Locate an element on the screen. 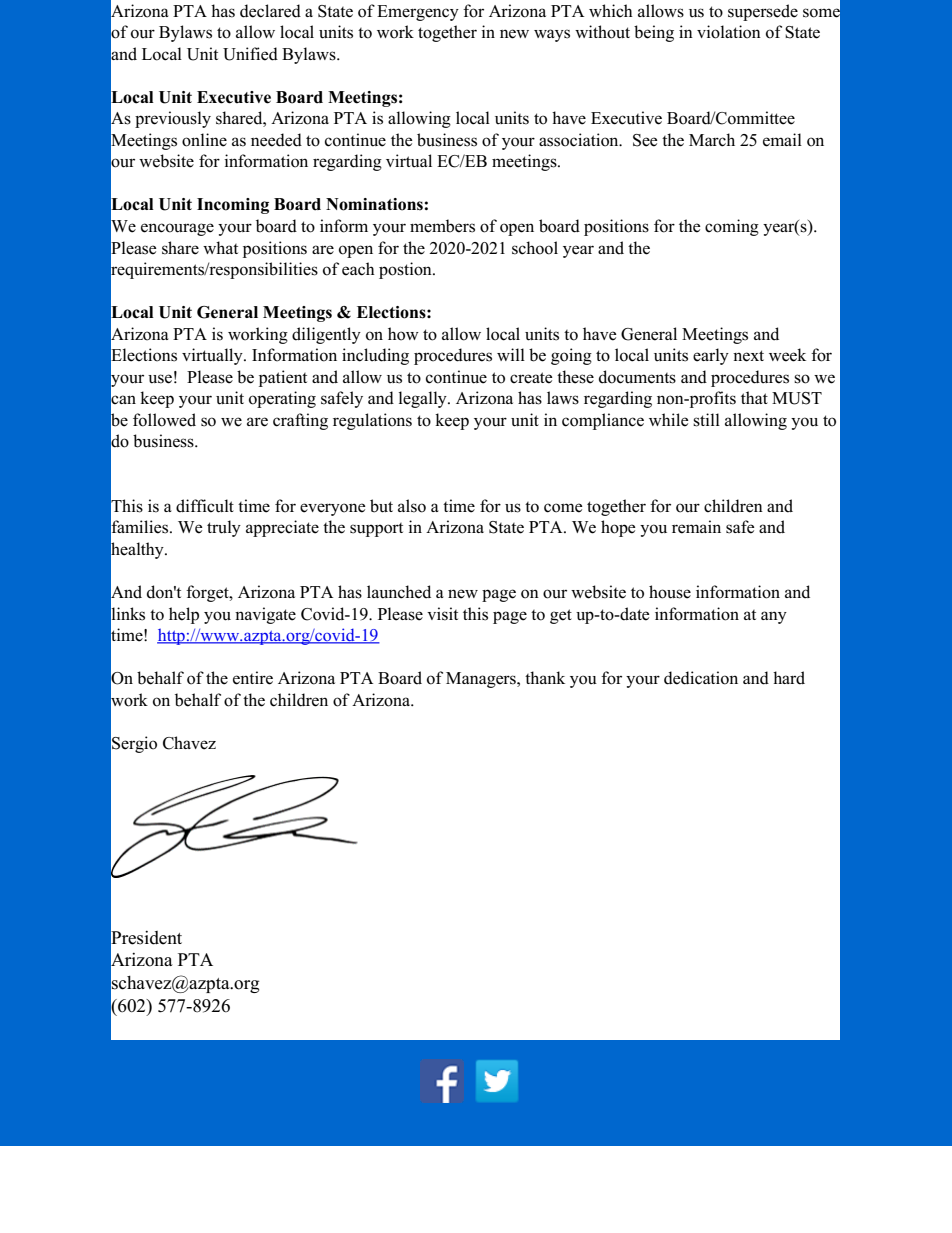  will is located at coordinates (511, 354).
